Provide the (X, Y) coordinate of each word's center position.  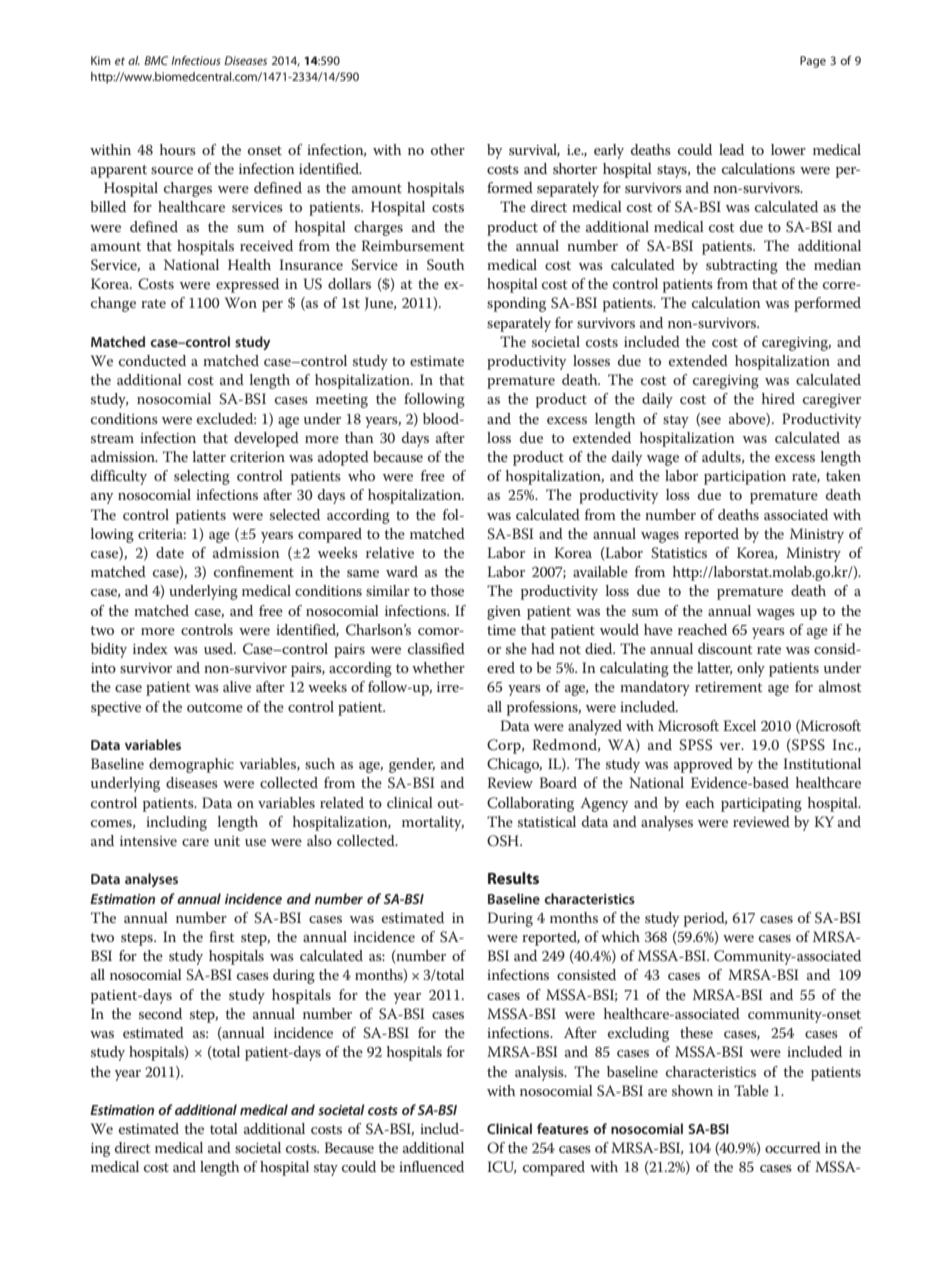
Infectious (196, 60)
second (160, 1013)
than (359, 437)
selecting (202, 477)
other (448, 149)
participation (745, 478)
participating (761, 805)
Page (813, 62)
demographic (191, 765)
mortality (433, 823)
